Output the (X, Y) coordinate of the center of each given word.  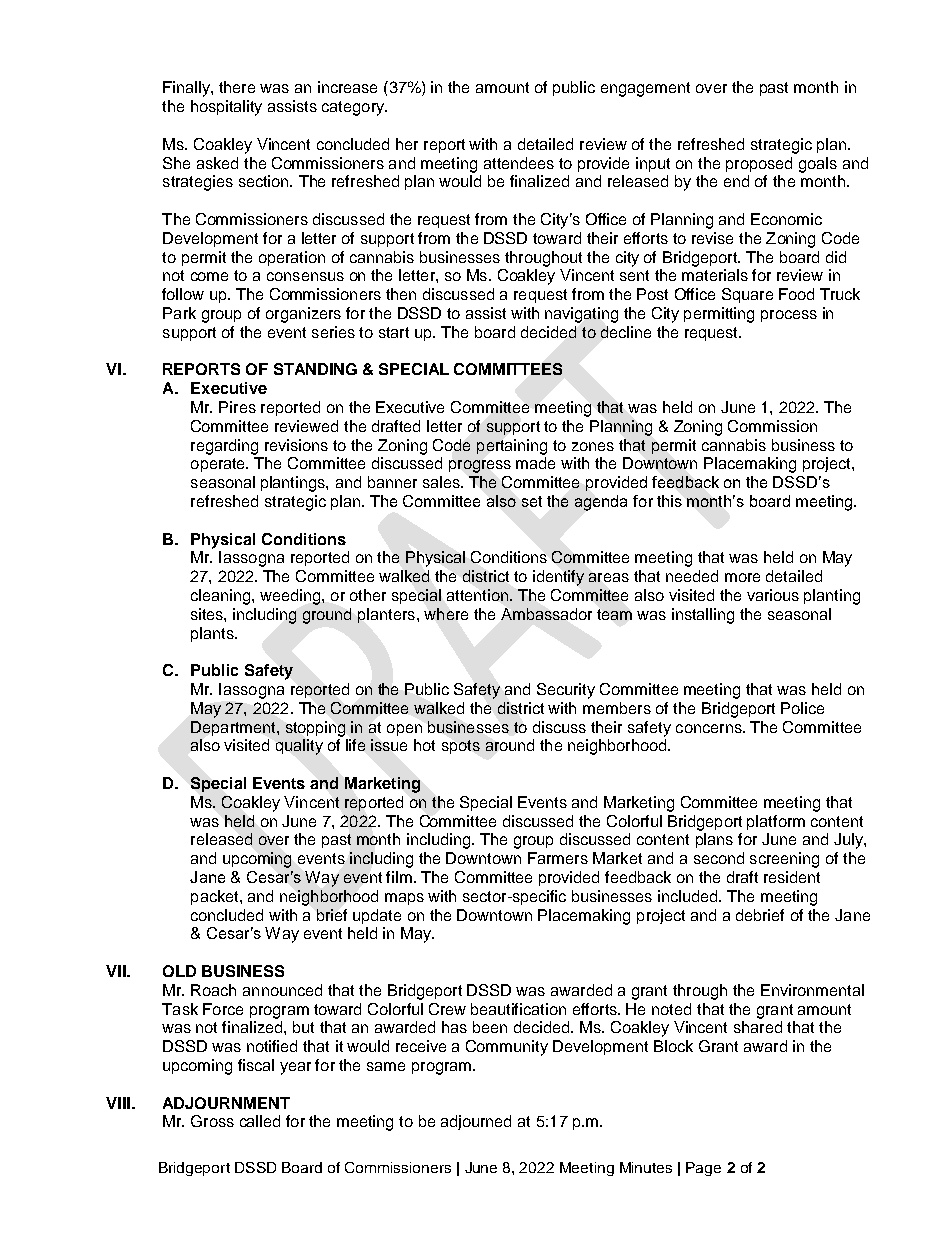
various (773, 595)
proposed (759, 164)
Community (507, 1048)
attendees (519, 163)
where (446, 614)
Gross (212, 1121)
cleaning (222, 597)
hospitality (226, 108)
